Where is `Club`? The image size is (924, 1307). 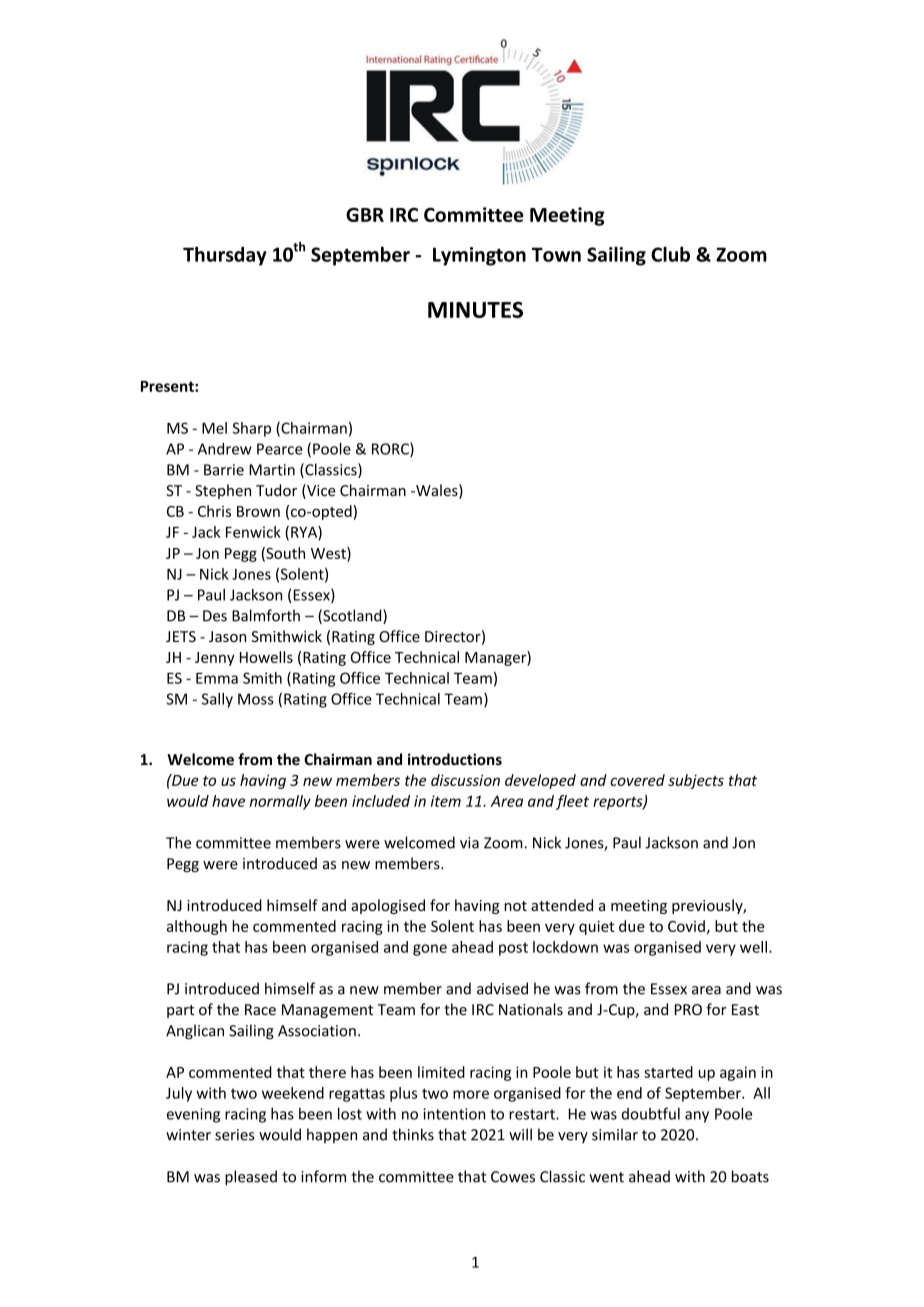 Club is located at coordinates (670, 254).
